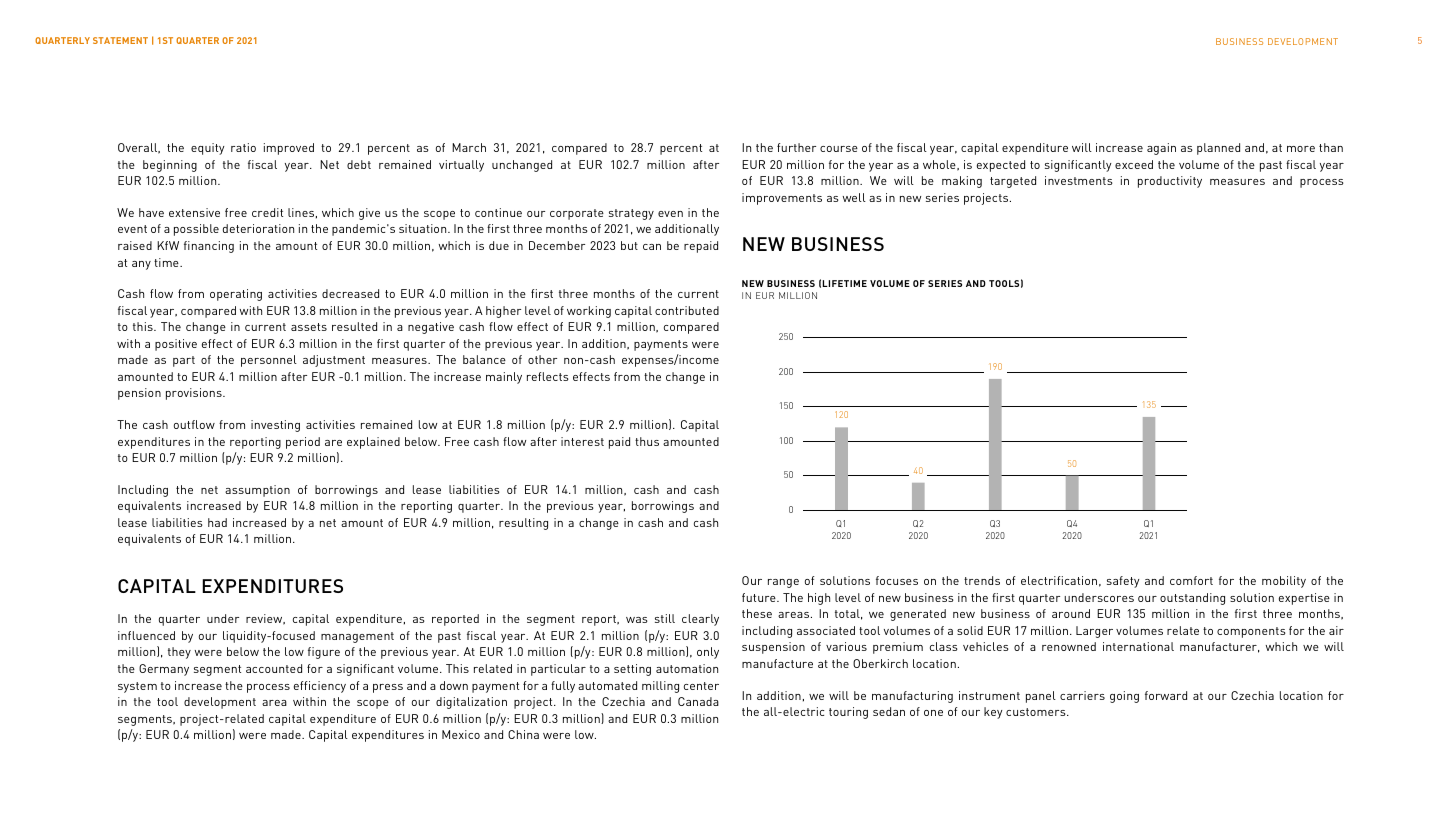 Image resolution: width=1456 pixels, height=820 pixels. Describe the element at coordinates (120, 40) in the screenshot. I see `STATEMENT` at that location.
